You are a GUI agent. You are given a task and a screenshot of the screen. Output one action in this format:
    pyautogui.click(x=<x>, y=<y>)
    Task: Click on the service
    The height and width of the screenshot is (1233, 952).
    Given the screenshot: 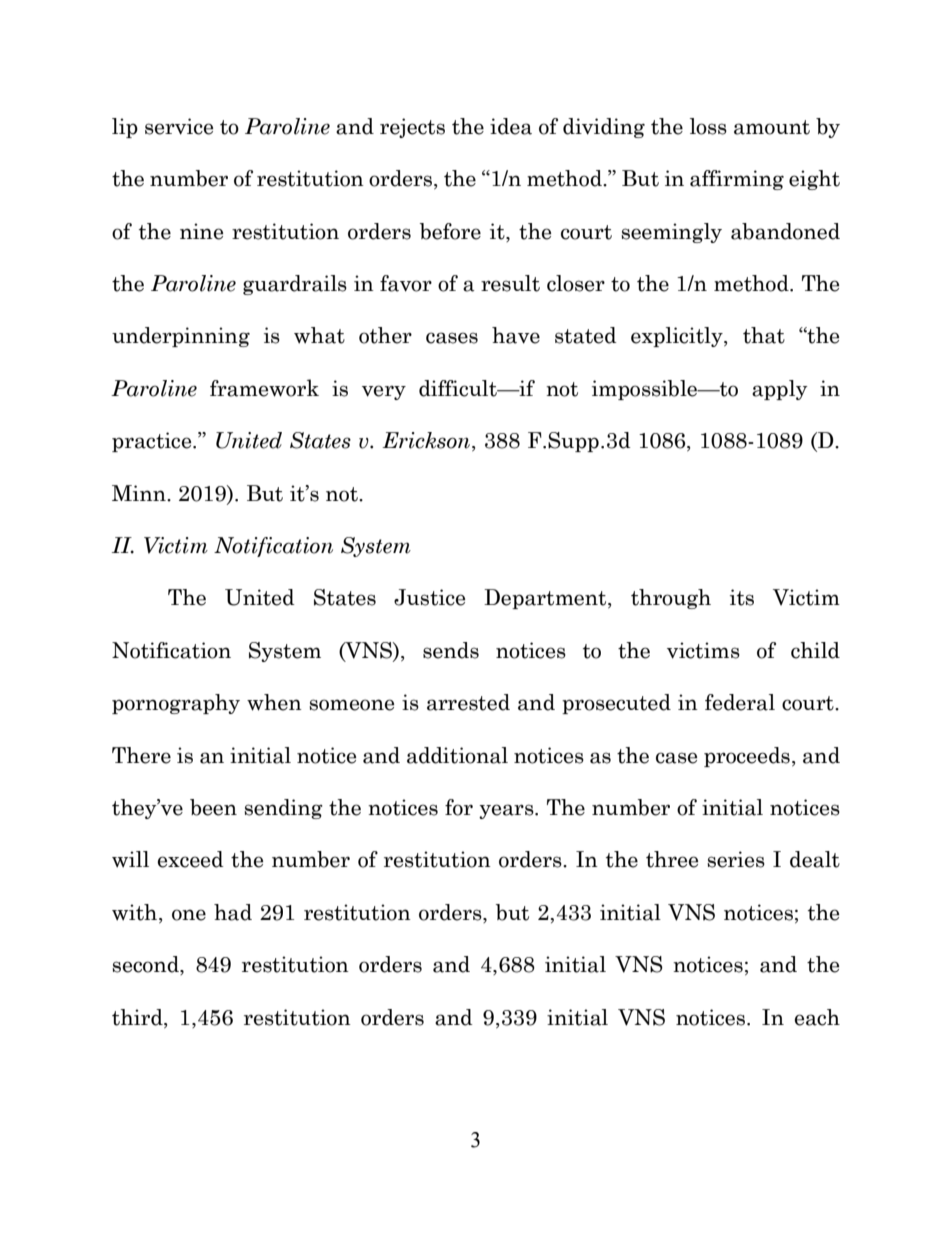 What is the action you would take?
    pyautogui.click(x=179, y=126)
